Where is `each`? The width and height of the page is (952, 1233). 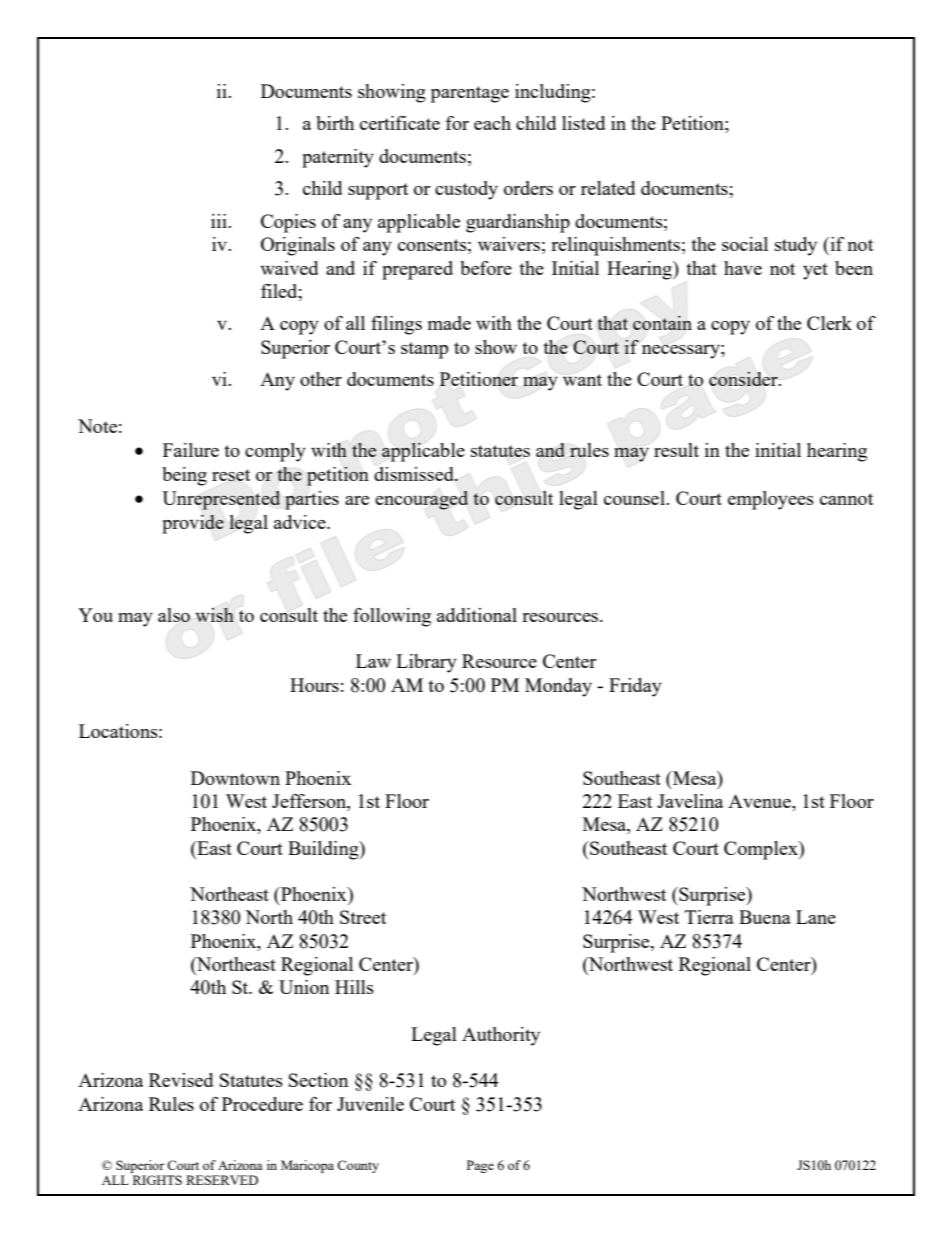
each is located at coordinates (492, 123).
